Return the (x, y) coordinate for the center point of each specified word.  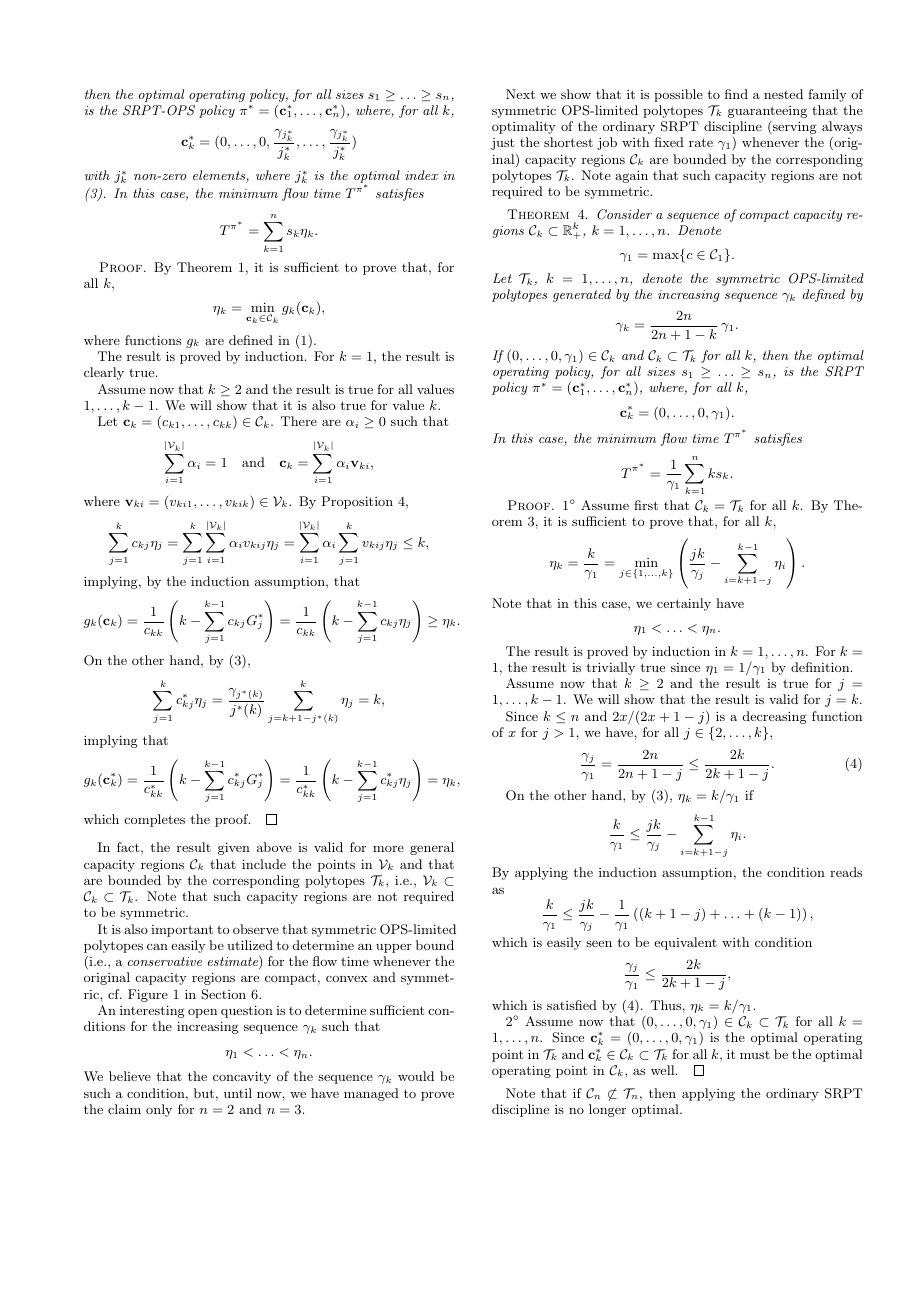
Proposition (357, 502)
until (238, 1093)
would (416, 1076)
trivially (610, 668)
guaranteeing (767, 112)
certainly (684, 604)
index (421, 175)
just (502, 144)
